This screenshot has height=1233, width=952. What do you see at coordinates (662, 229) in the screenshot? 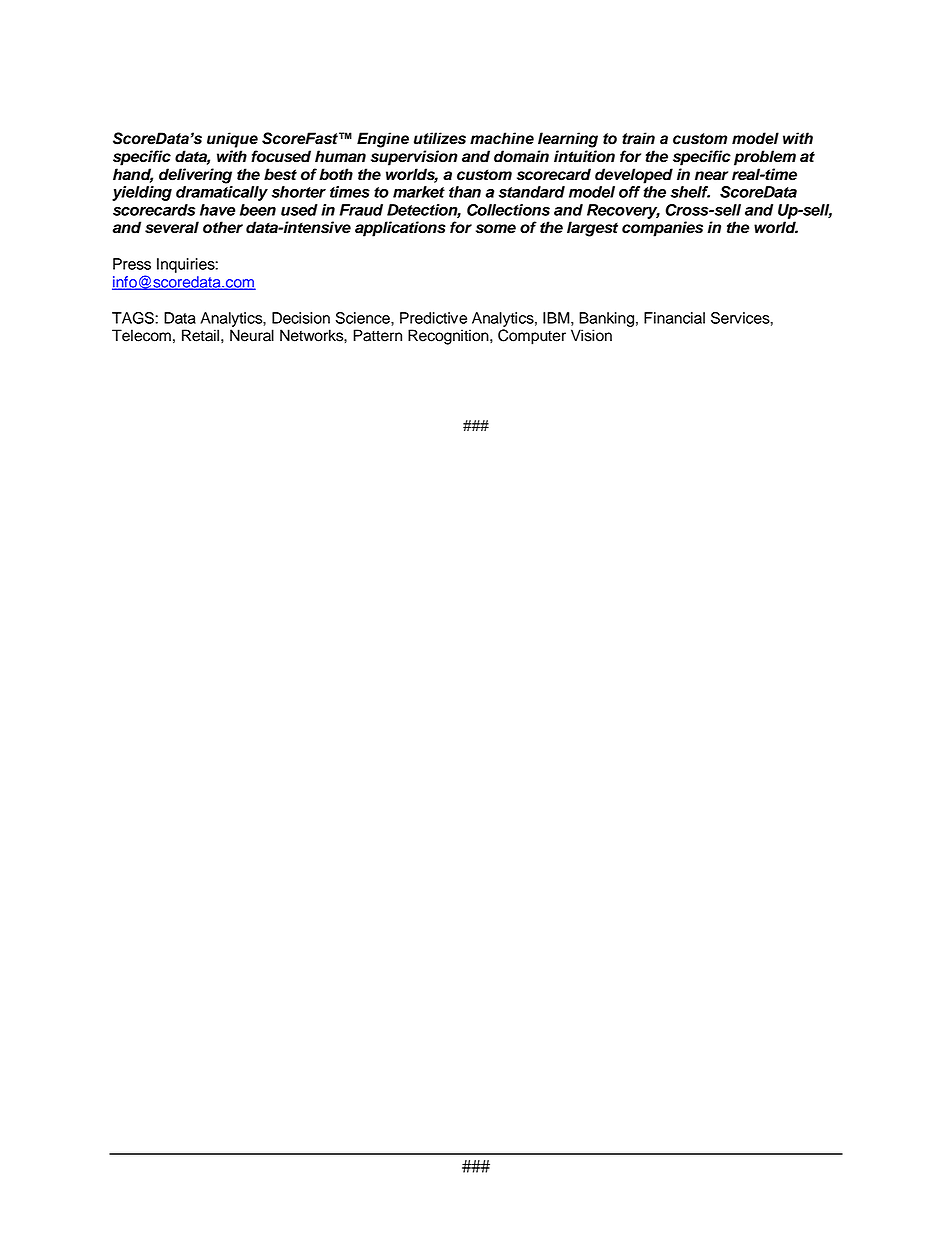
I see `companies` at bounding box center [662, 229].
